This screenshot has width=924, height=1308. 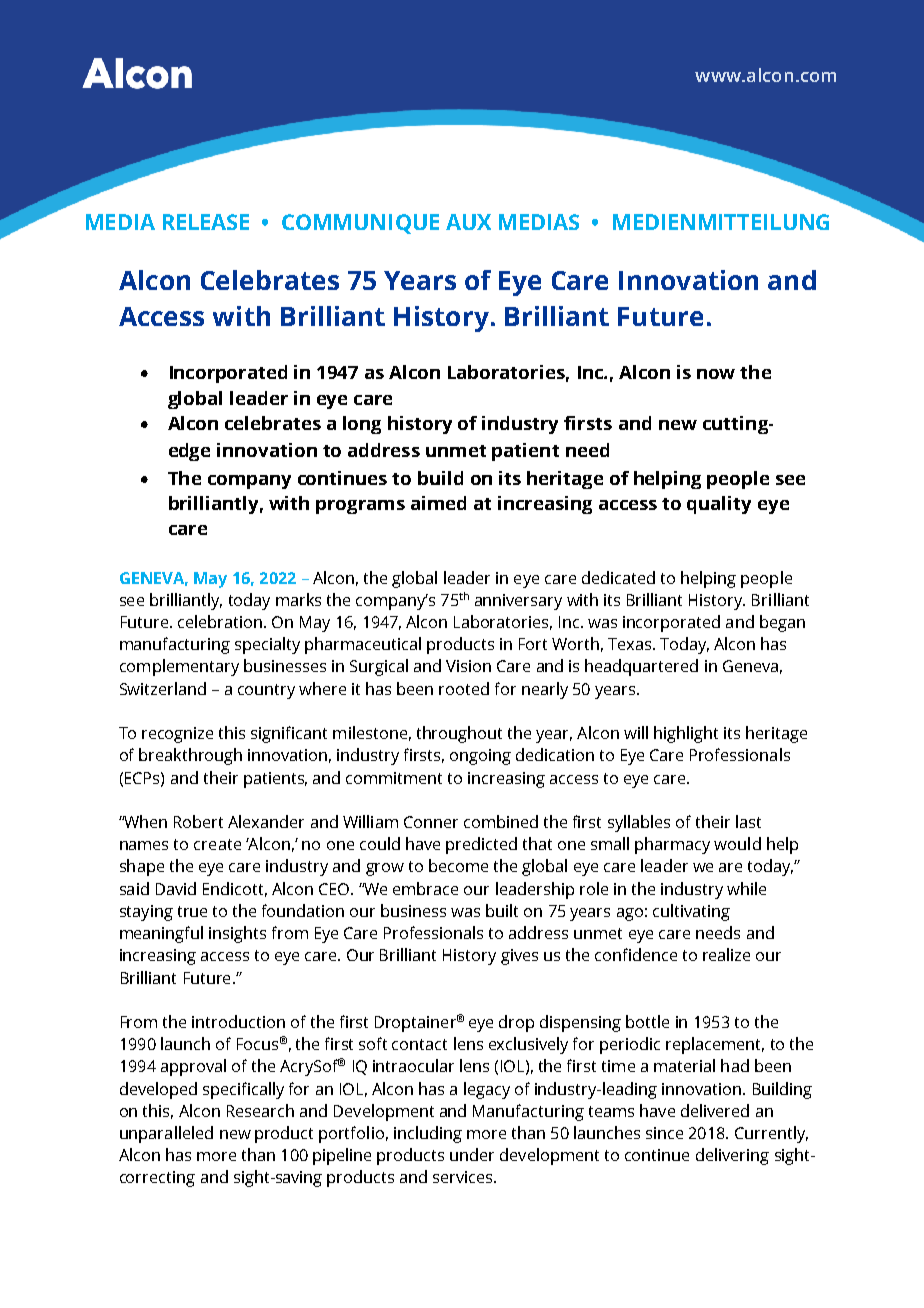 What do you see at coordinates (716, 374) in the screenshot?
I see `now` at bounding box center [716, 374].
